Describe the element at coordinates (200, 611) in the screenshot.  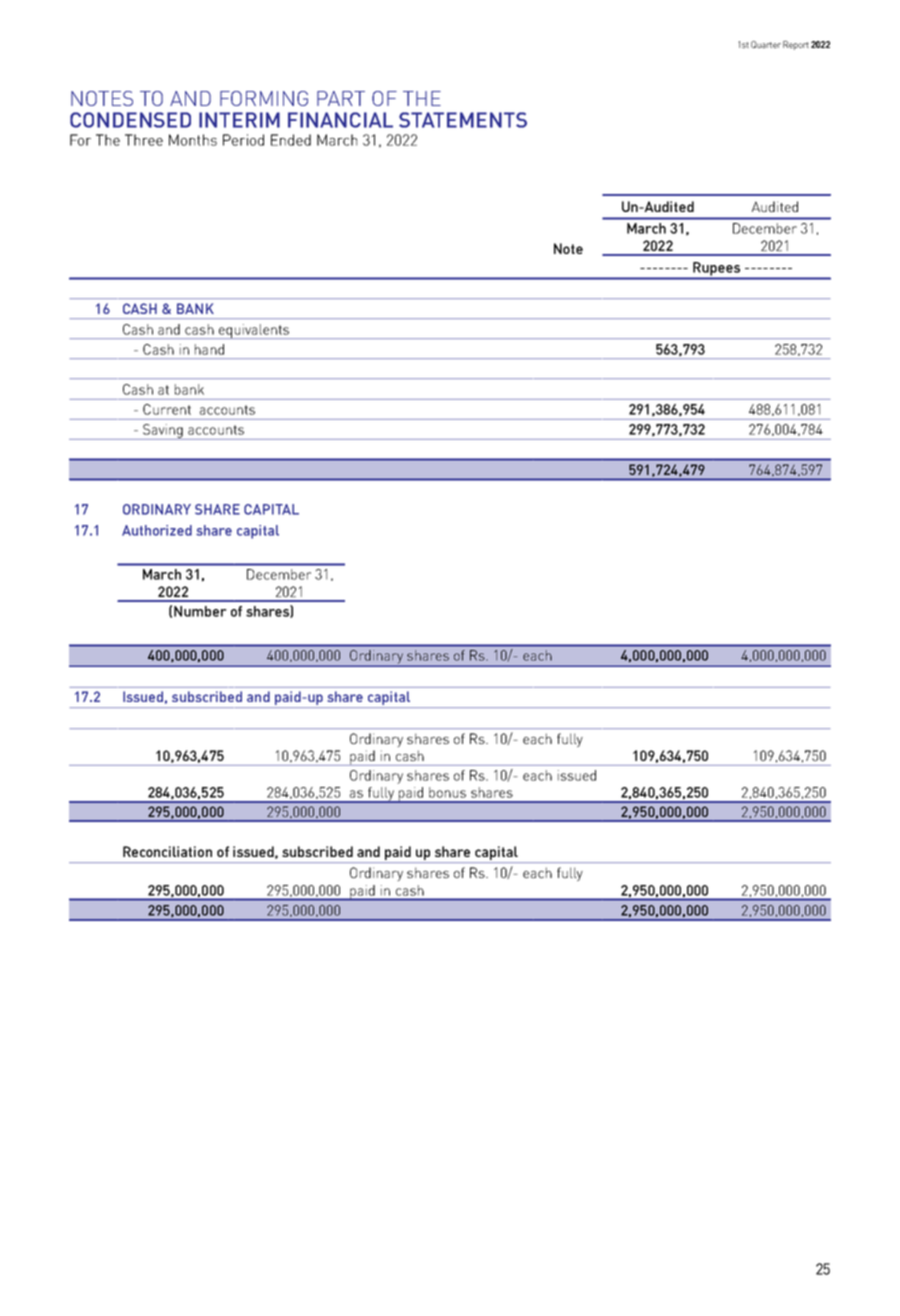
I see `Number` at that location.
